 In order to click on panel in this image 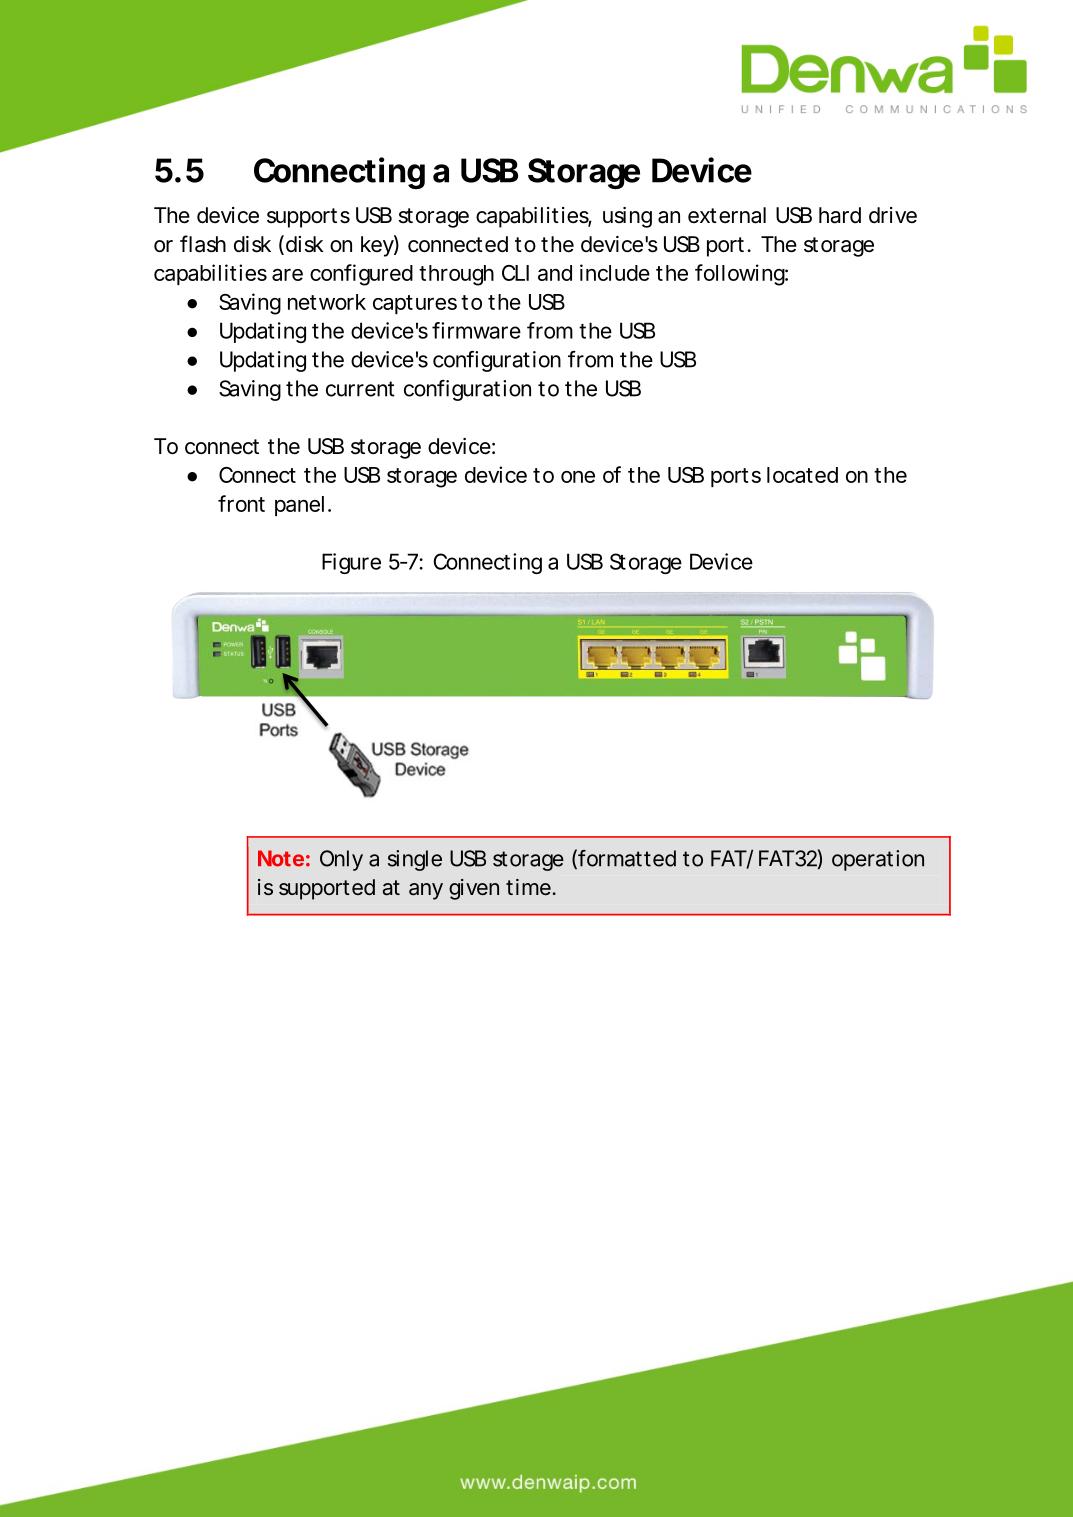, I will do `click(299, 506)`.
